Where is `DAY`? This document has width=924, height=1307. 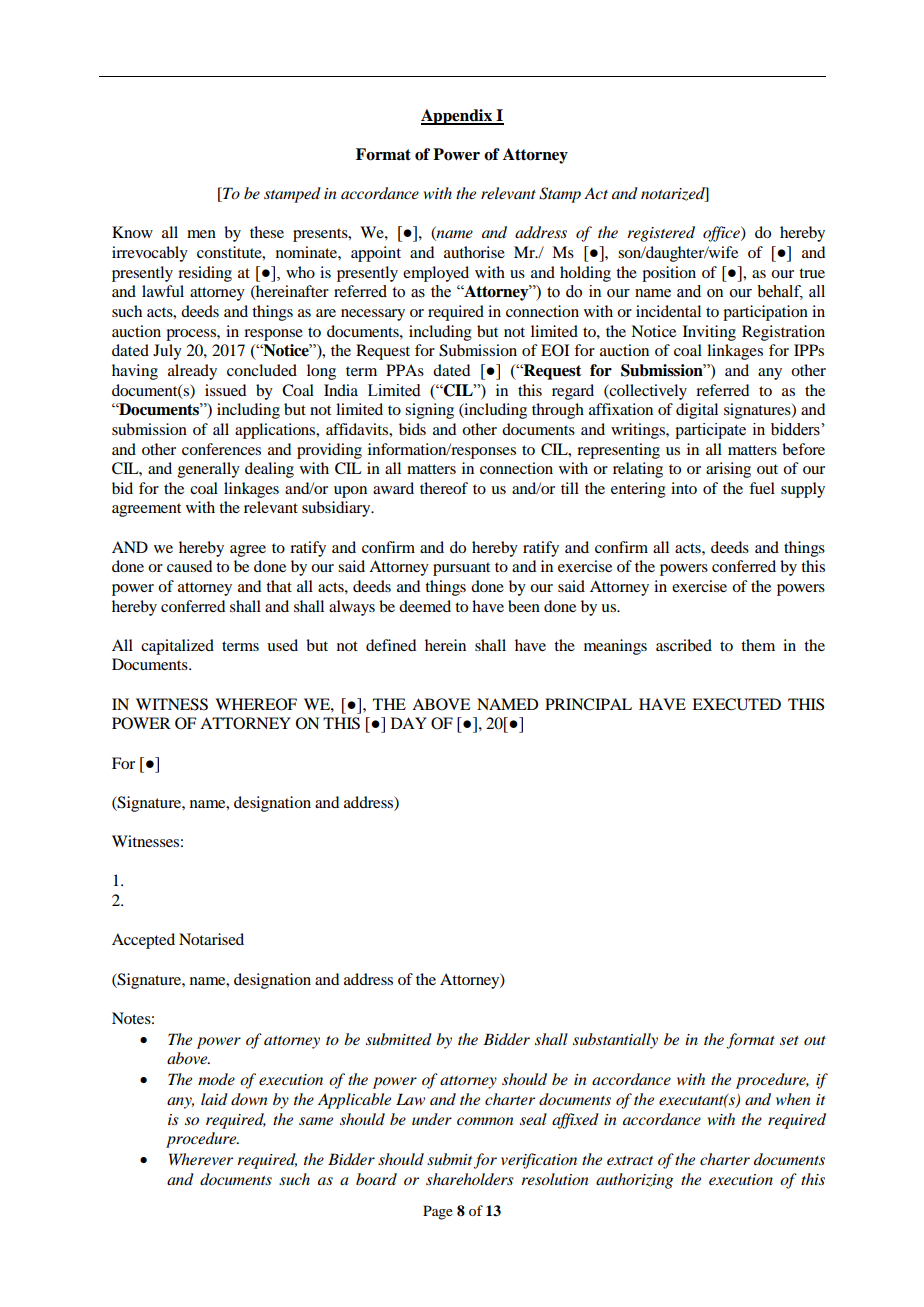 DAY is located at coordinates (409, 723).
